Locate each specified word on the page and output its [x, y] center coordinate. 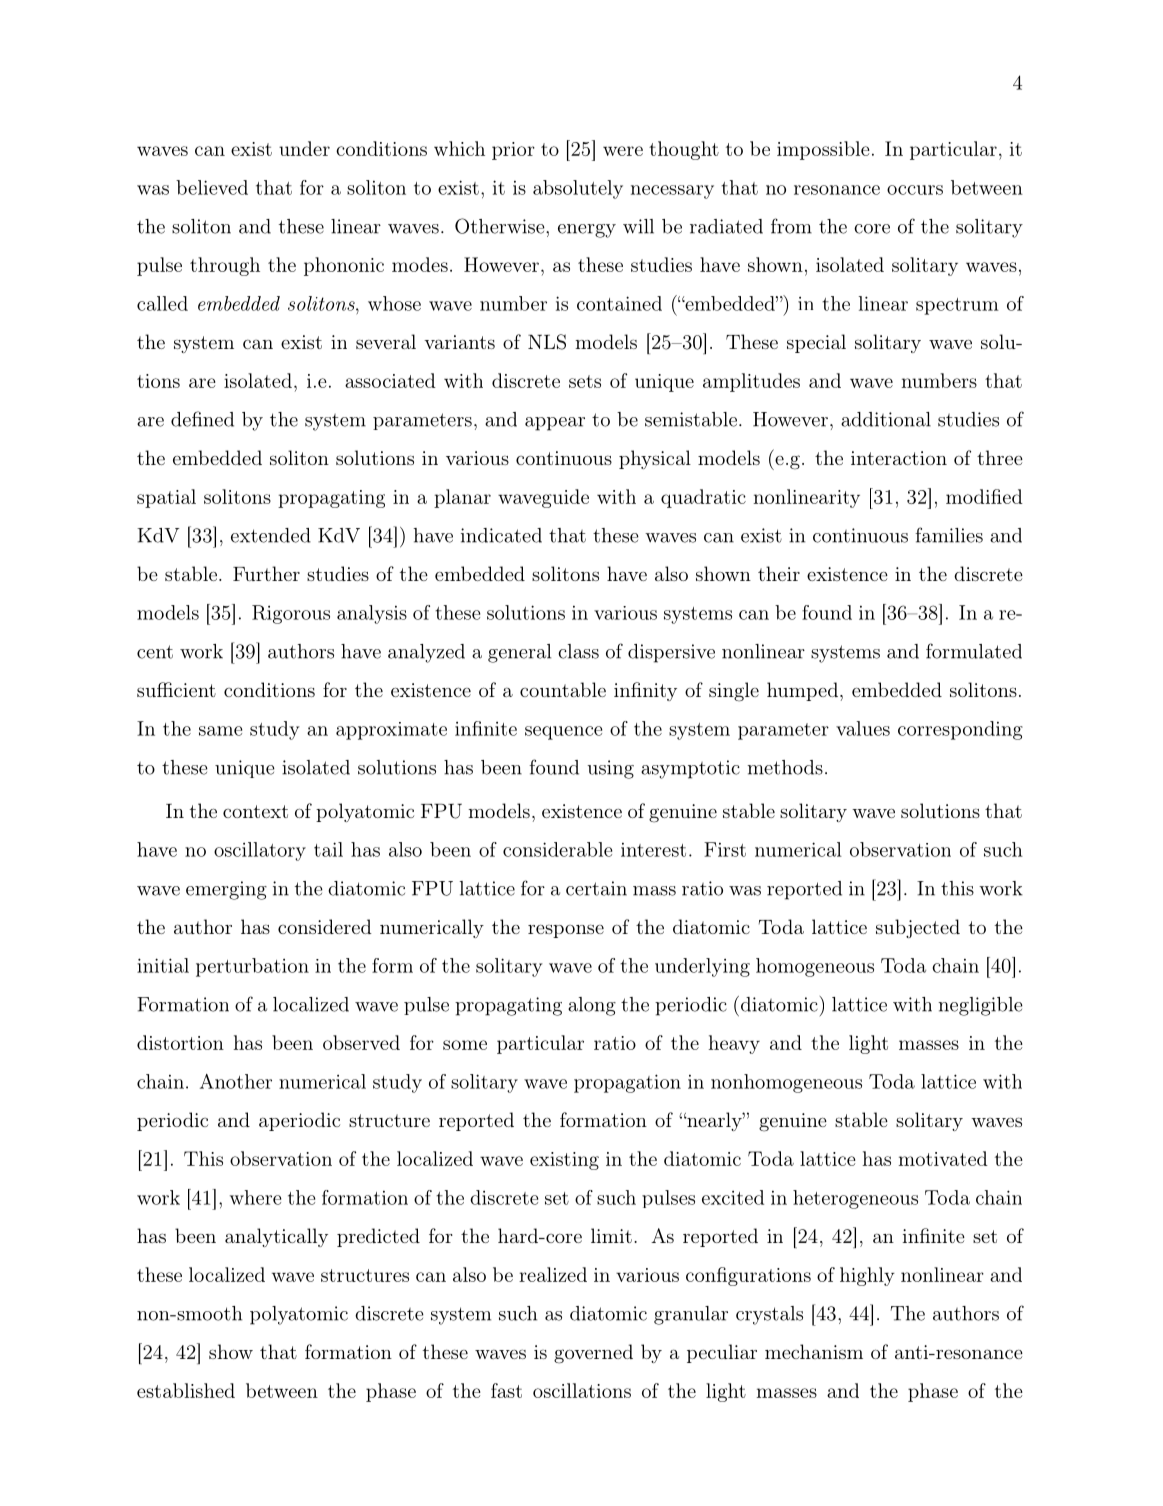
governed [593, 1354]
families [949, 535]
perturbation [252, 967]
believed [212, 187]
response [566, 931]
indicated [501, 535]
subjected [918, 928]
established [186, 1390]
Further [266, 573]
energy [587, 231]
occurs [915, 190]
